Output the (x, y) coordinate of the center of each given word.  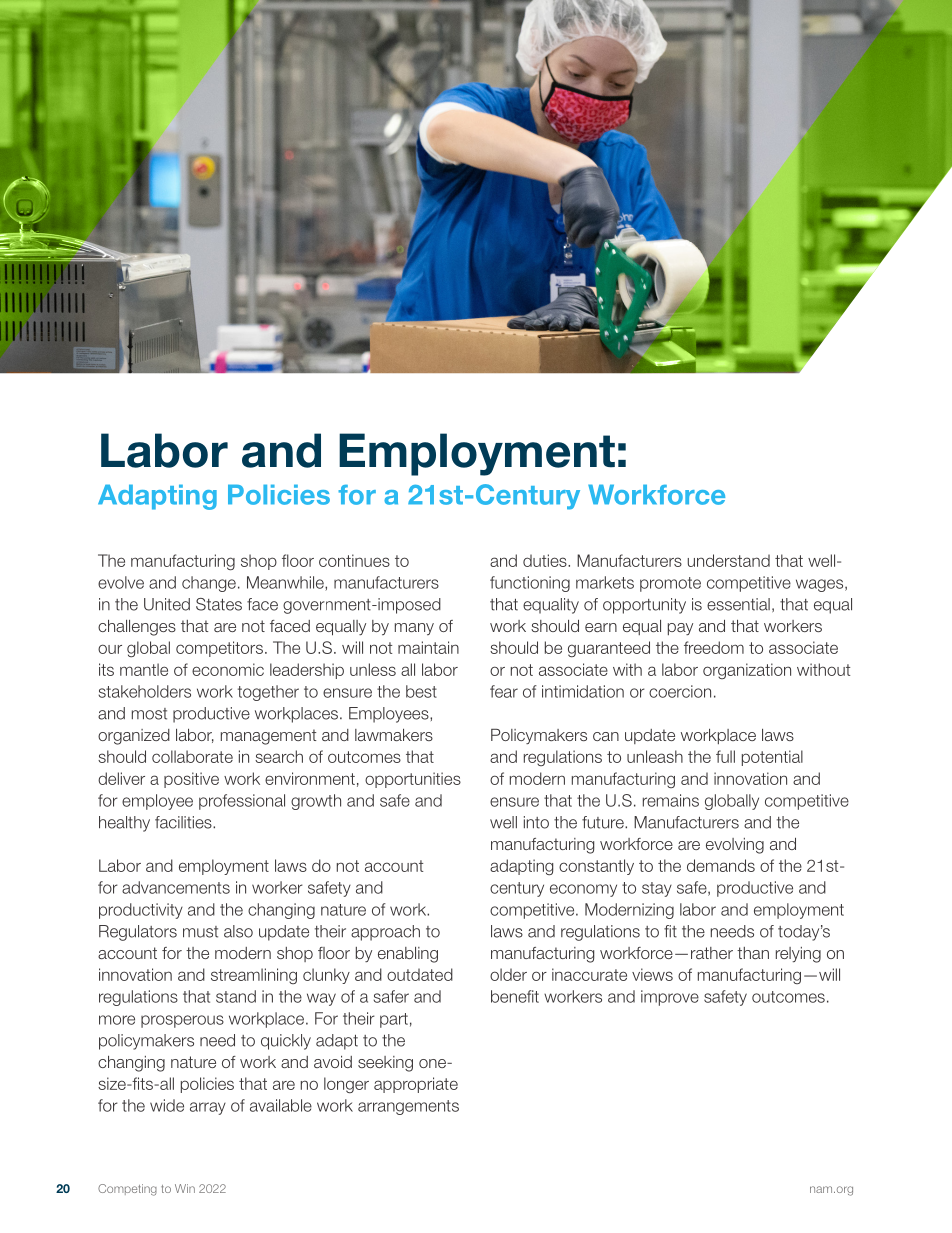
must (200, 932)
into (536, 822)
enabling (408, 955)
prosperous (182, 1021)
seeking (385, 1064)
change (209, 584)
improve (670, 998)
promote (670, 584)
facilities (184, 822)
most (149, 714)
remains (671, 800)
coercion (680, 691)
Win (185, 1188)
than (753, 953)
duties (546, 560)
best (421, 691)
